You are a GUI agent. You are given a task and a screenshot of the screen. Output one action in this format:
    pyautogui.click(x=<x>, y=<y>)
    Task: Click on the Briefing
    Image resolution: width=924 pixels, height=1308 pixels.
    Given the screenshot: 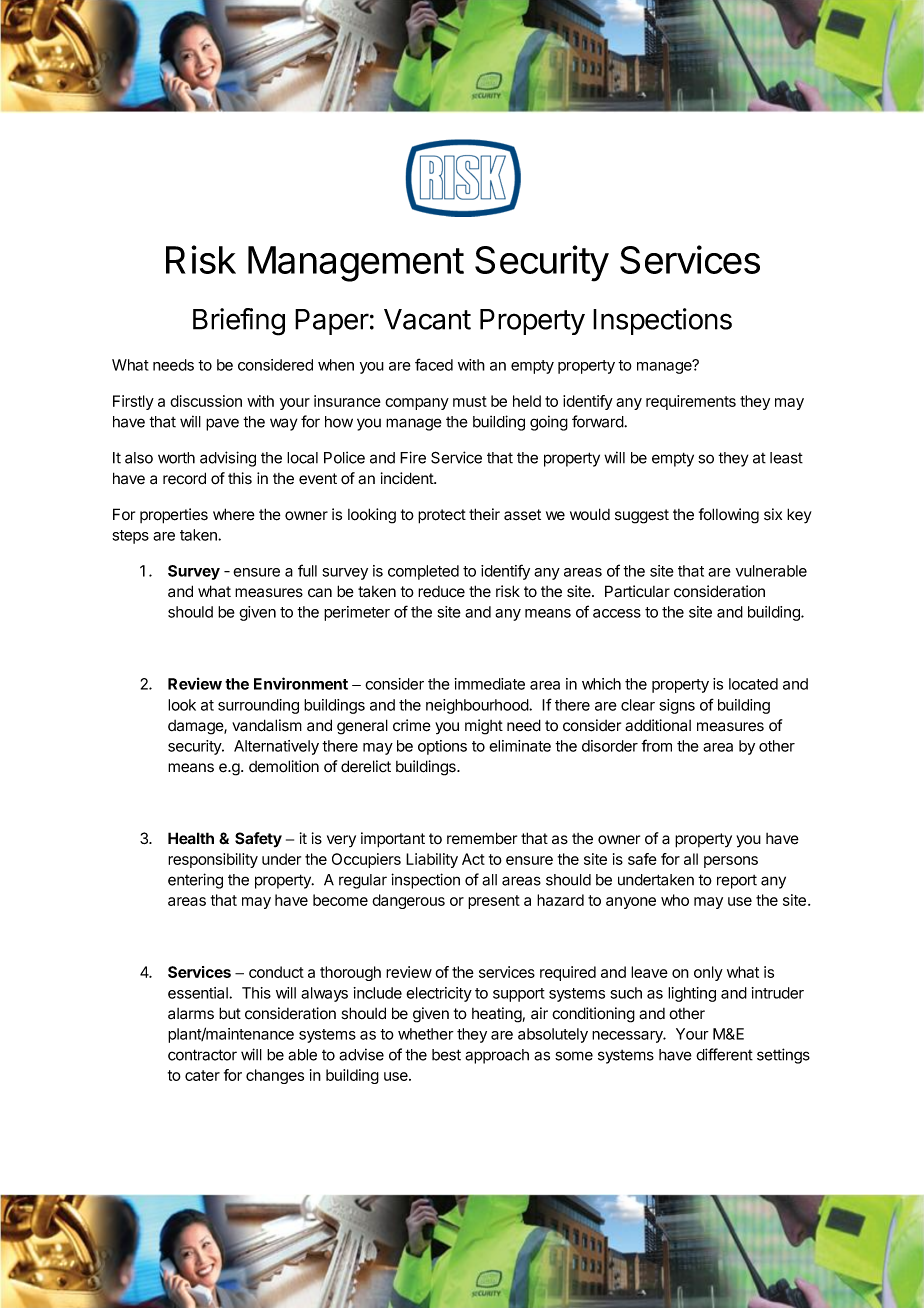 What is the action you would take?
    pyautogui.click(x=239, y=322)
